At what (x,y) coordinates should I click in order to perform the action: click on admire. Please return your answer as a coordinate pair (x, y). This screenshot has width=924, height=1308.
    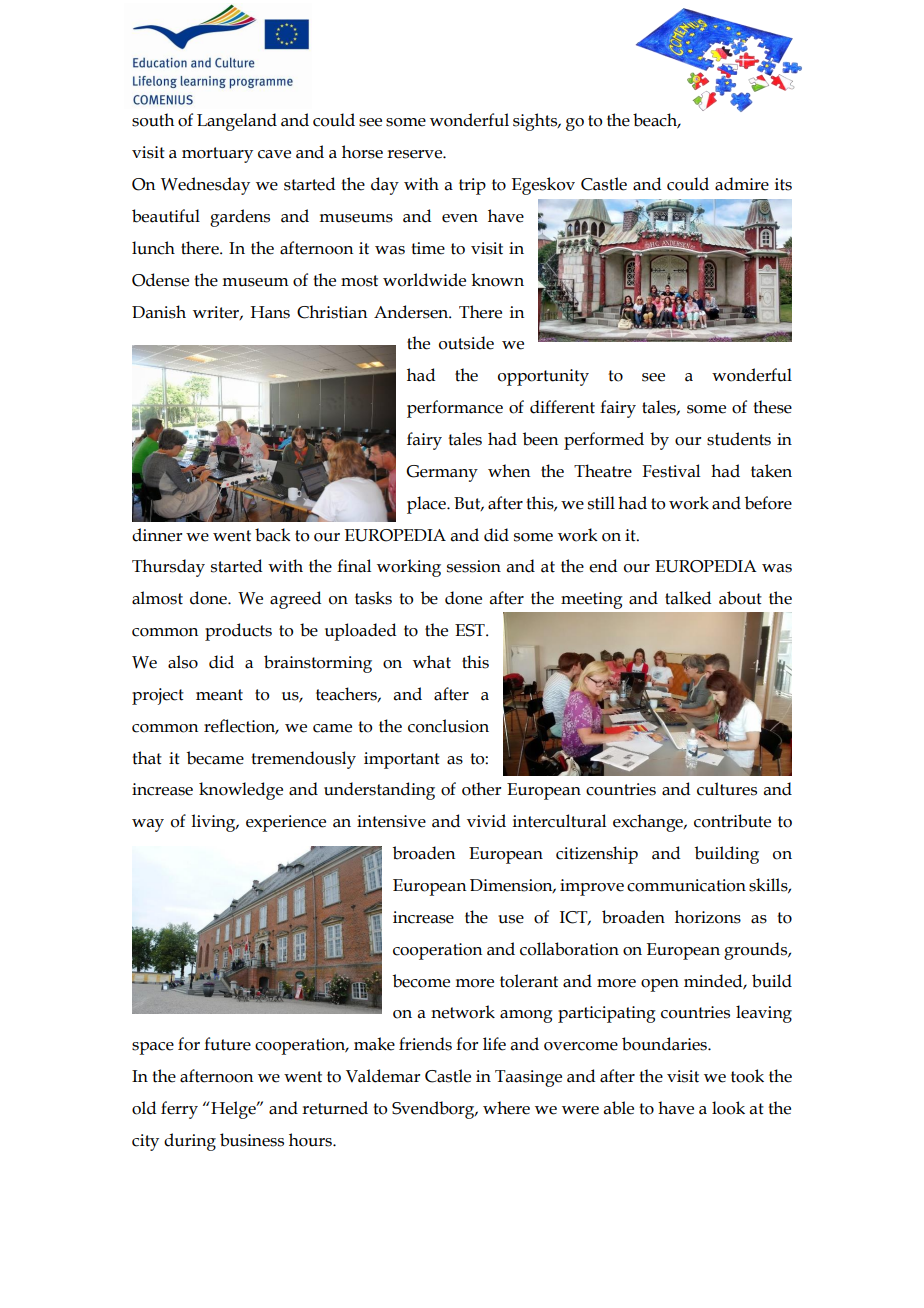
    Looking at the image, I should click on (742, 184).
